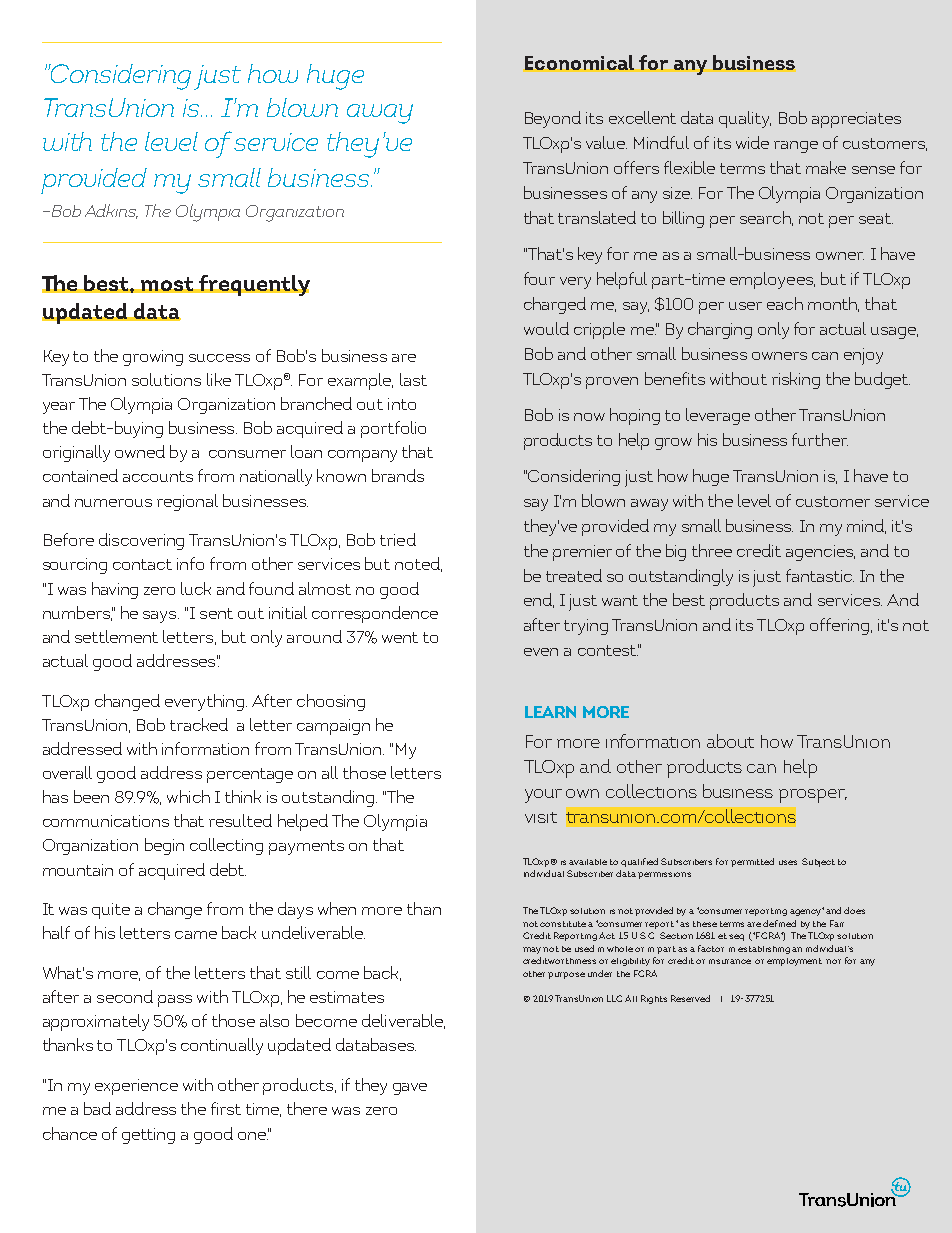 Image resolution: width=952 pixels, height=1233 pixels. I want to click on visit, so click(541, 817).
